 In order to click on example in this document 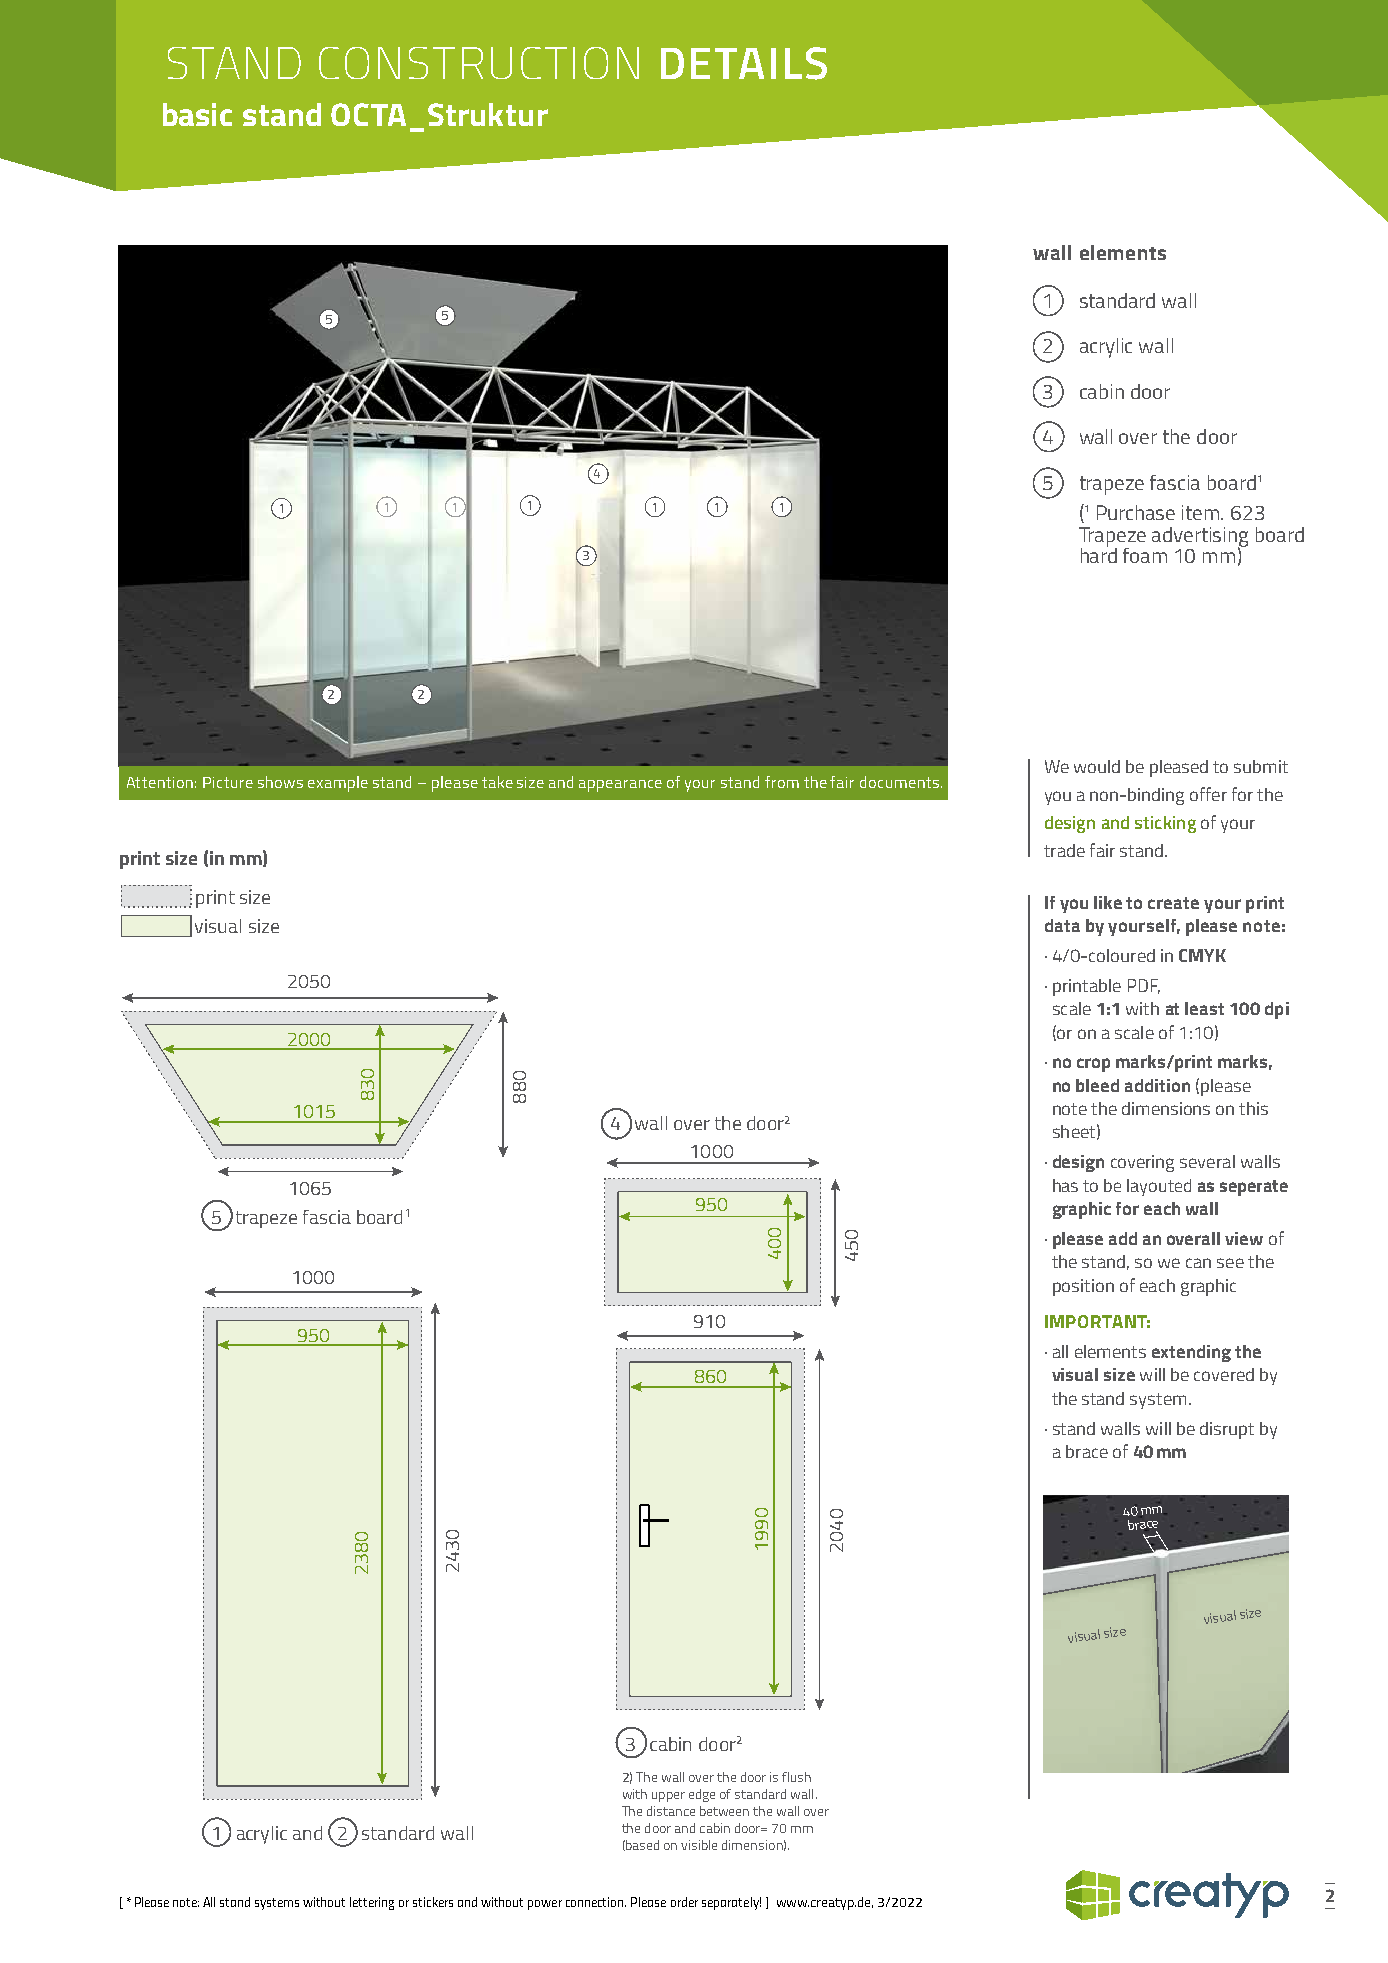, I will do `click(338, 784)`.
